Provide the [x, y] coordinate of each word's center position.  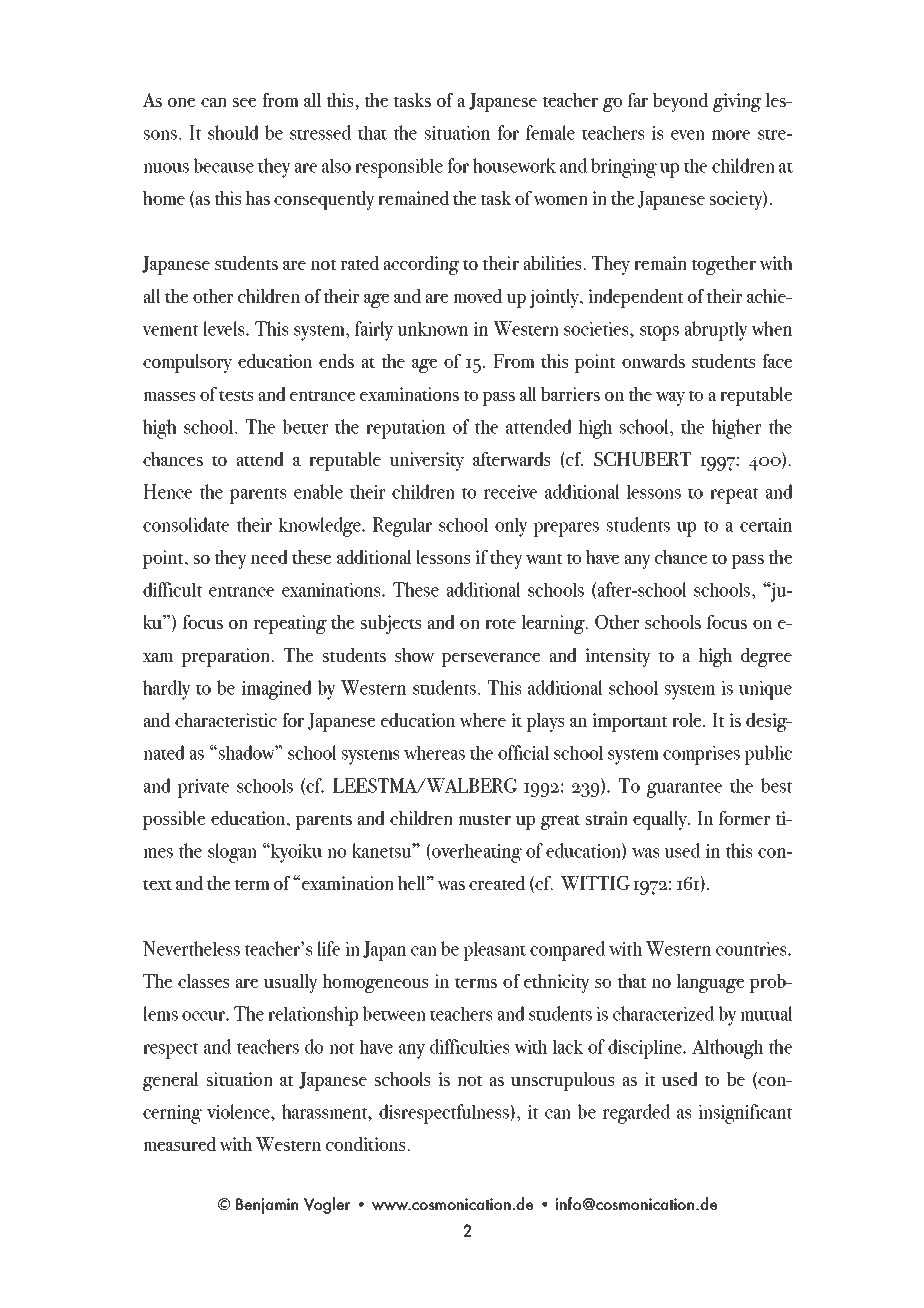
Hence [167, 491]
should [233, 132]
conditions [367, 1144]
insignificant [745, 1114]
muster [484, 819]
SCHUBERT [642, 459]
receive [510, 492]
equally [661, 820]
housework [514, 165]
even [688, 135]
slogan [232, 853]
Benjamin [267, 1206]
